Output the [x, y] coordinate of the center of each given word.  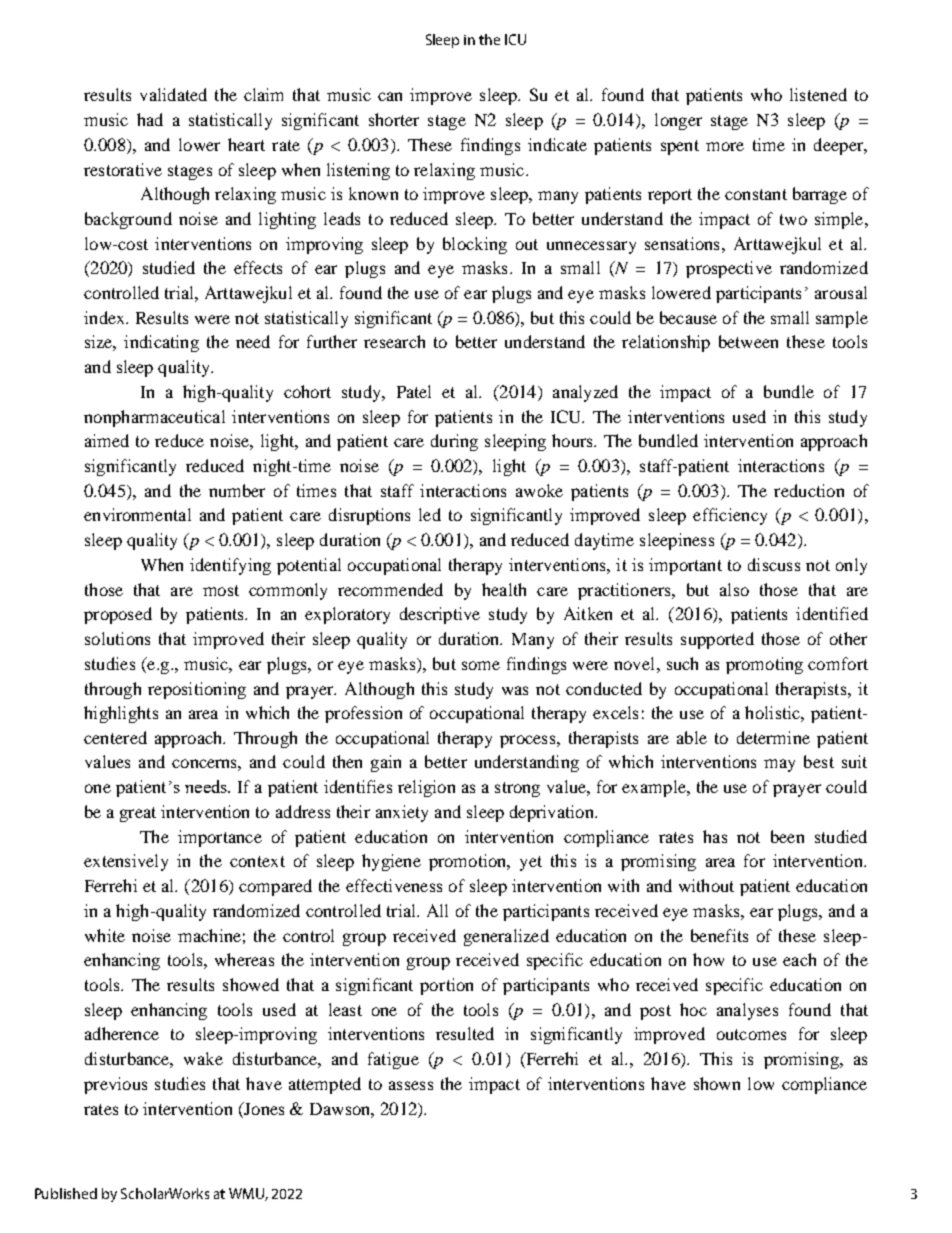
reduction [809, 490]
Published [66, 1193]
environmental [137, 514]
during [454, 442]
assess [411, 1085]
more [725, 146]
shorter [394, 119]
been [787, 836]
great [138, 814]
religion [426, 788]
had [150, 119]
